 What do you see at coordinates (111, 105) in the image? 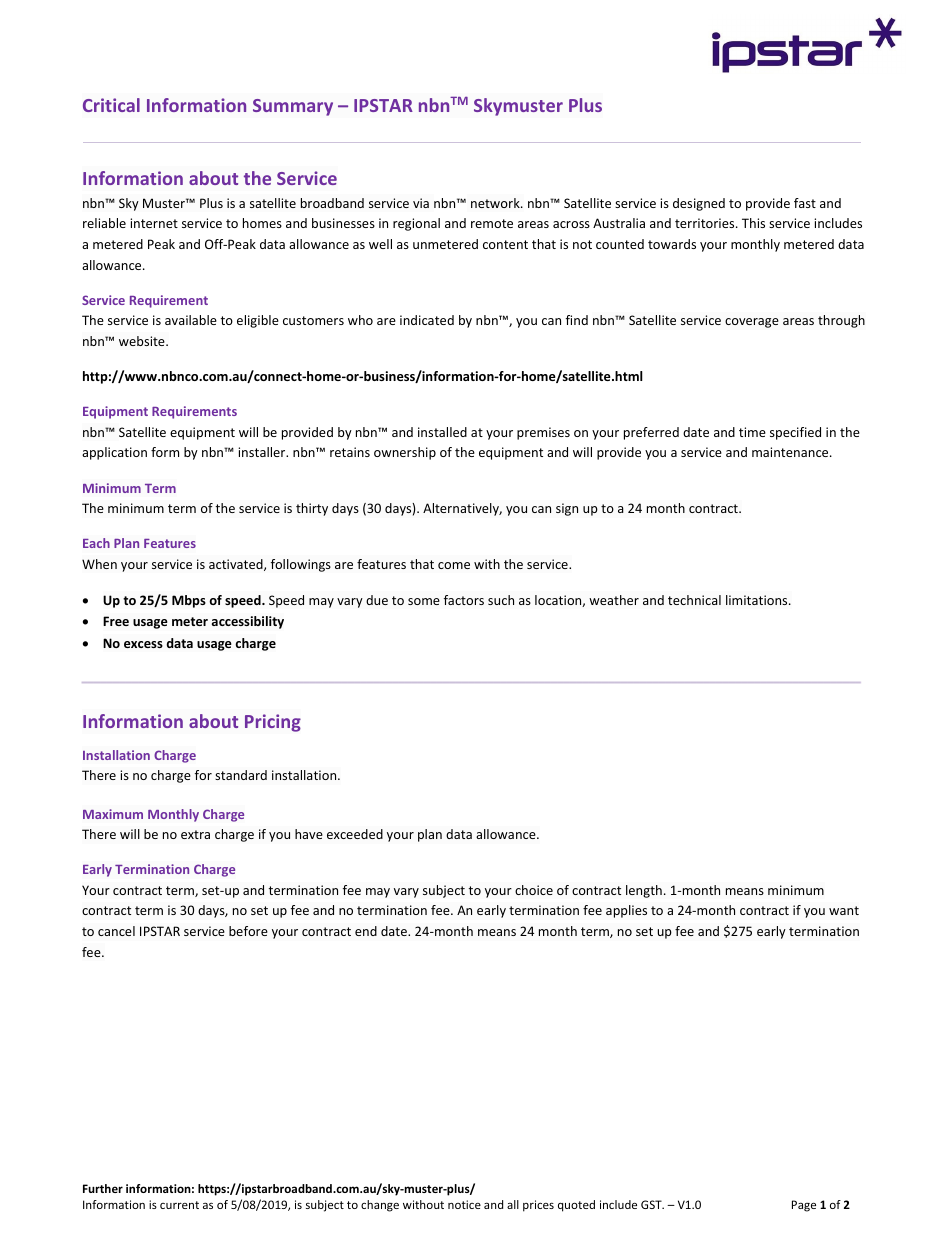
I see `Critical` at bounding box center [111, 105].
